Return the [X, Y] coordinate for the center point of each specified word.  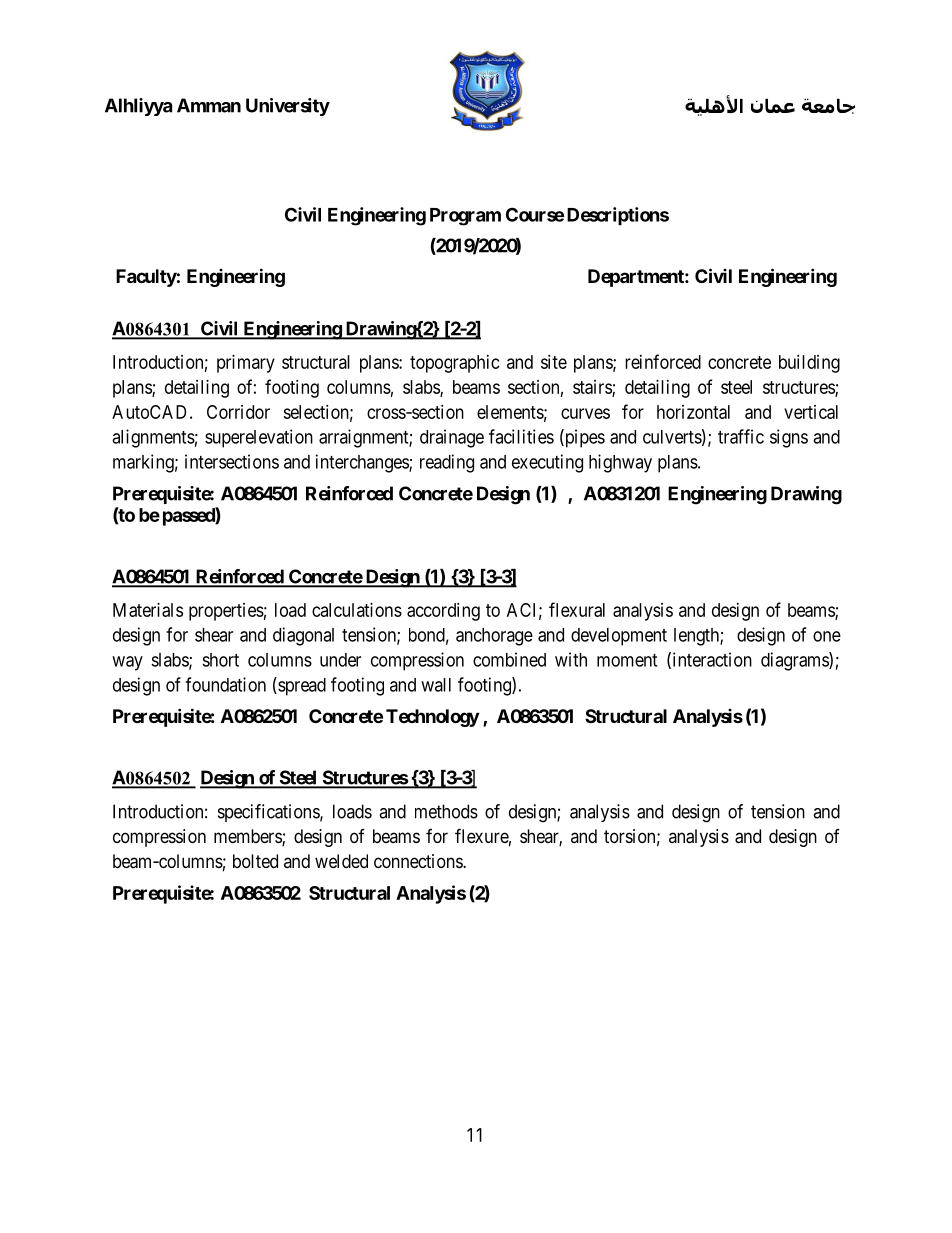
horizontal [693, 412]
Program [465, 217]
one [827, 636]
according [443, 612]
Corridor [238, 412]
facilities [521, 436]
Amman [209, 105]
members [248, 837]
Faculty [146, 278]
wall [436, 685]
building [809, 364]
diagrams [795, 661]
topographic [455, 364]
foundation [225, 684]
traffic [741, 436]
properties [226, 612]
